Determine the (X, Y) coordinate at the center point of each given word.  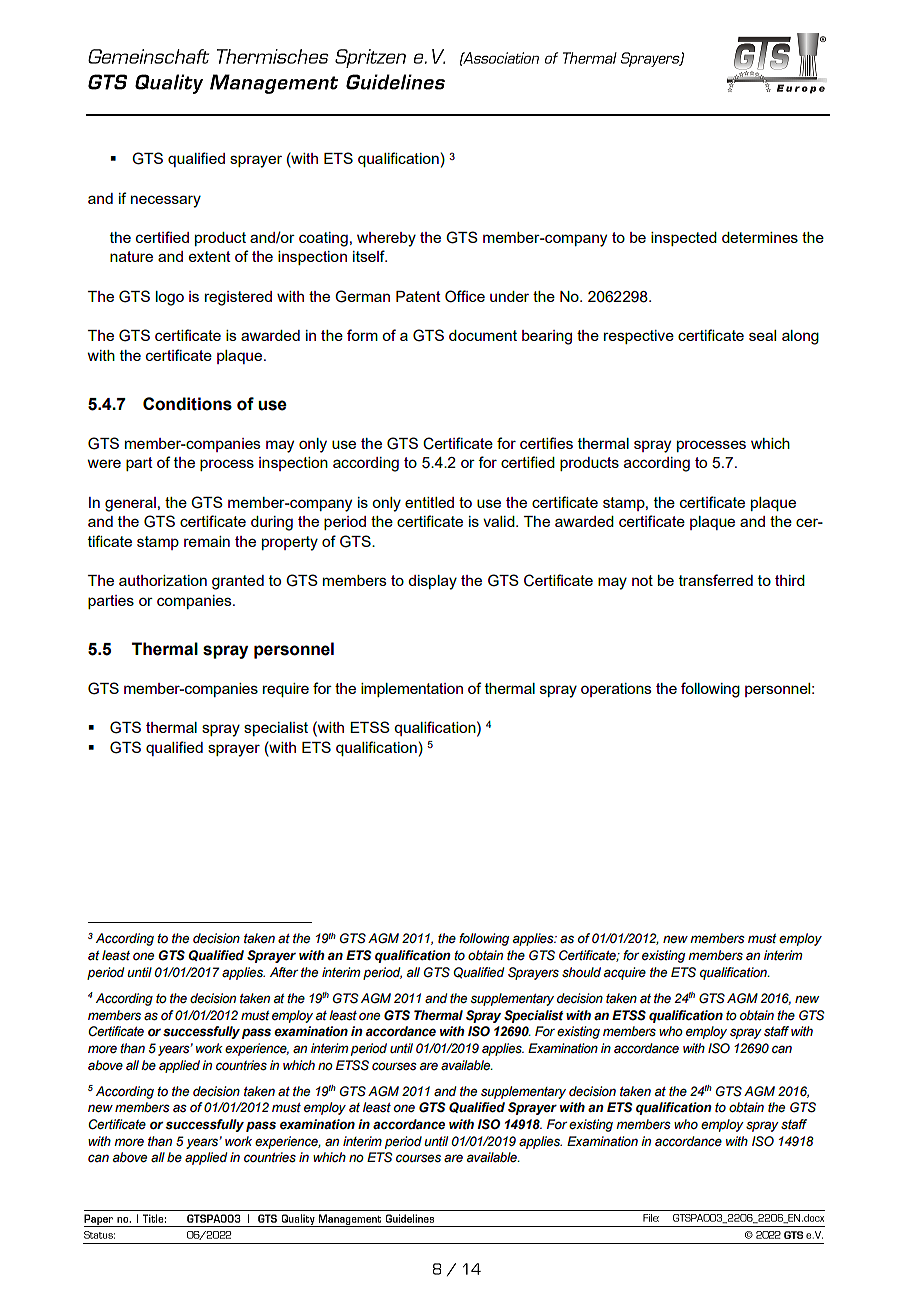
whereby (386, 239)
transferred (716, 580)
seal (762, 335)
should (581, 972)
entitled (429, 502)
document (483, 335)
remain (207, 541)
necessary (166, 201)
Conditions (187, 404)
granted (238, 582)
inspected (684, 239)
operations (616, 690)
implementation (412, 690)
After (284, 972)
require (286, 690)
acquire (625, 973)
